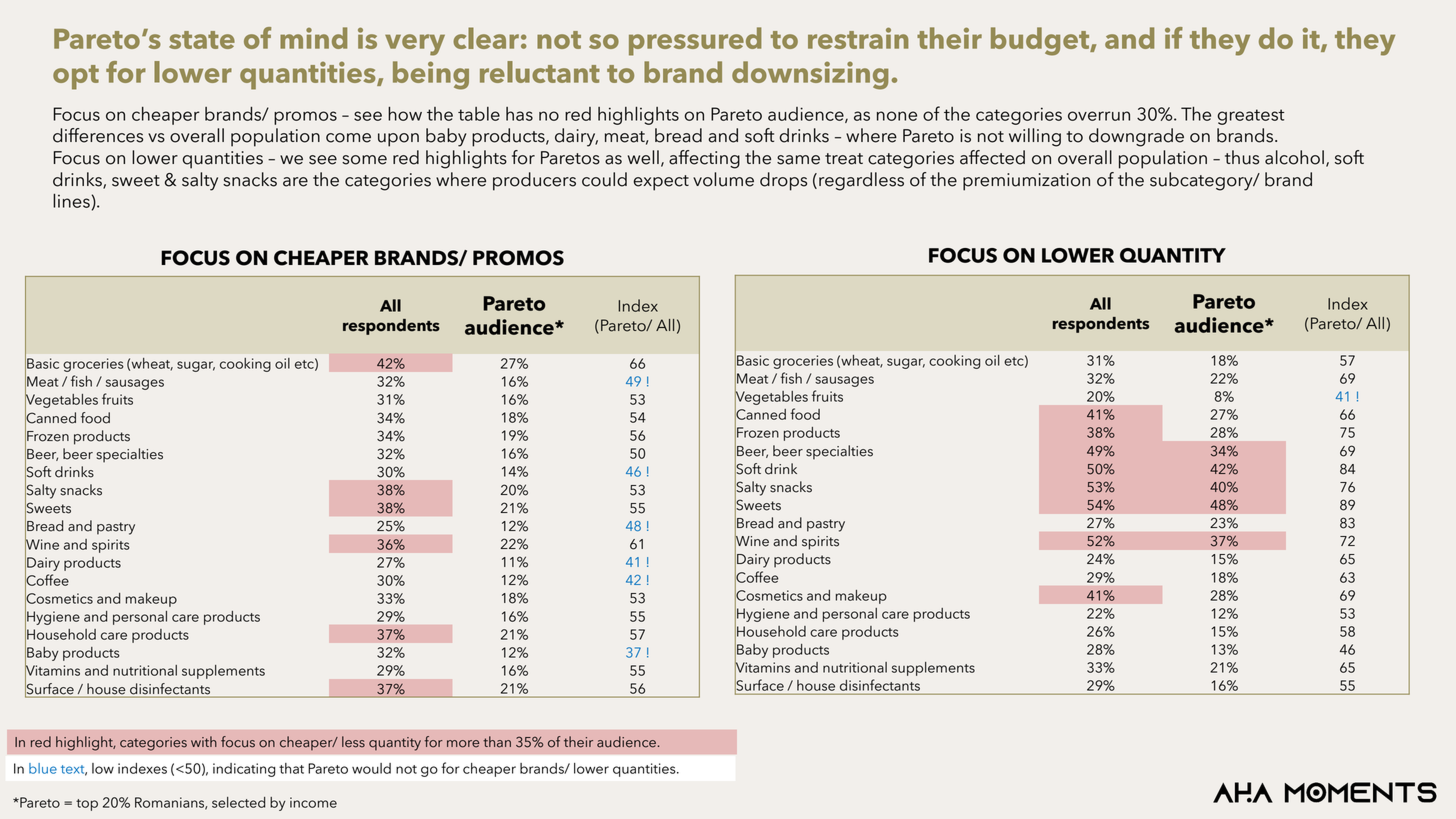  What do you see at coordinates (661, 183) in the screenshot?
I see `expect` at bounding box center [661, 183].
